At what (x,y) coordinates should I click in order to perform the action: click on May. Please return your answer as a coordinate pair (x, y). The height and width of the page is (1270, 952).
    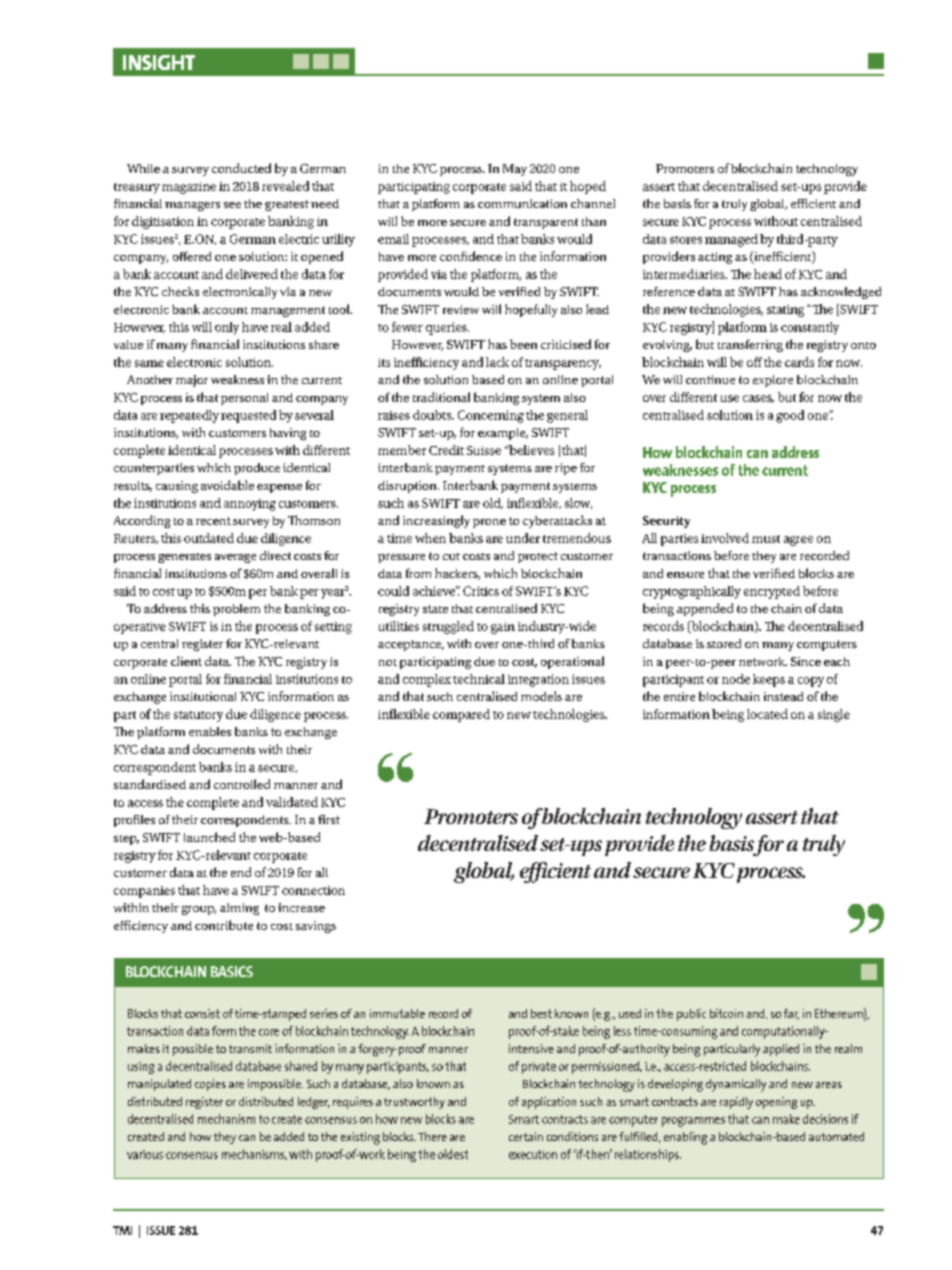
    Looking at the image, I should click on (515, 170).
